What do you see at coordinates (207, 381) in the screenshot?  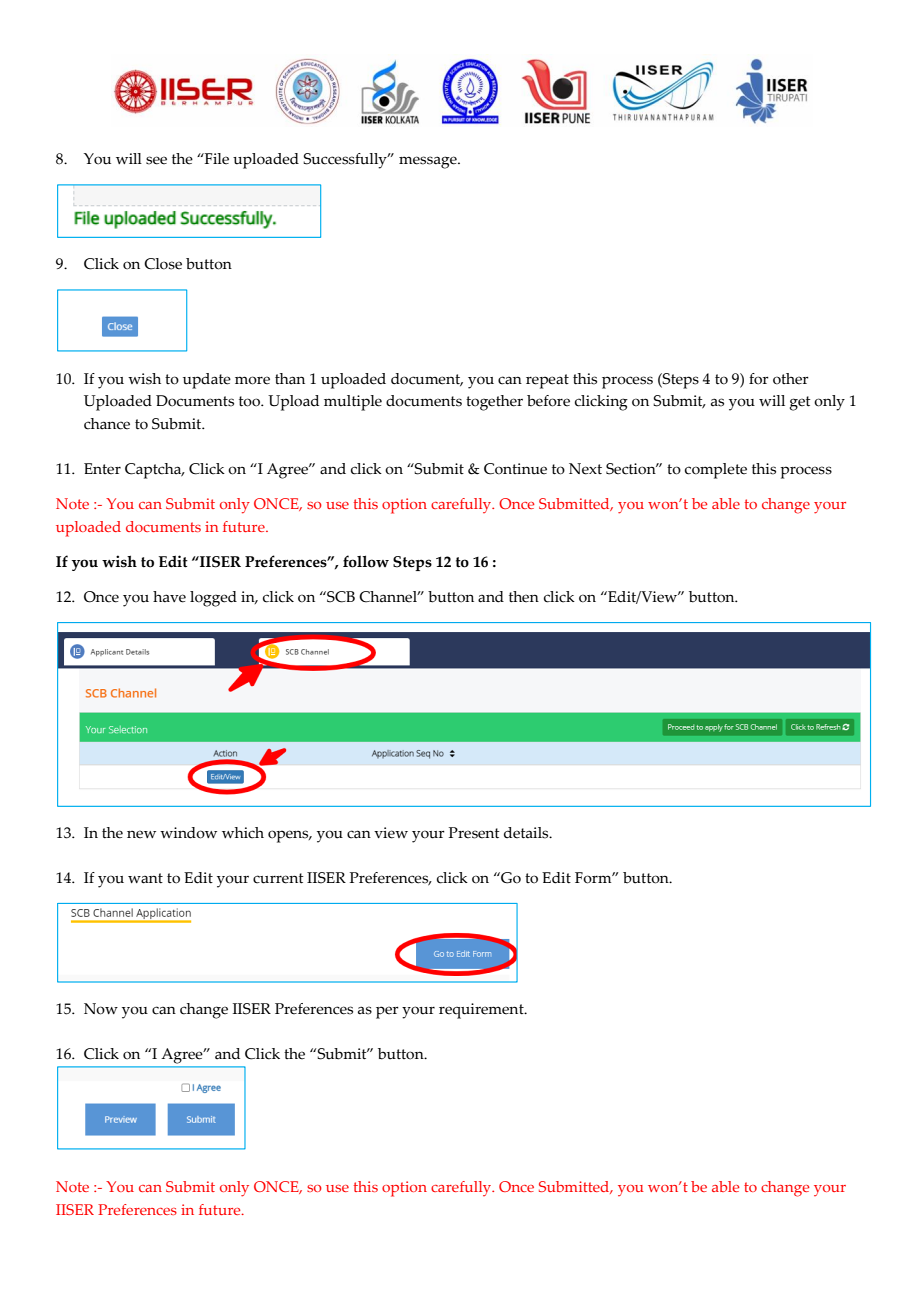 I see `update` at bounding box center [207, 381].
